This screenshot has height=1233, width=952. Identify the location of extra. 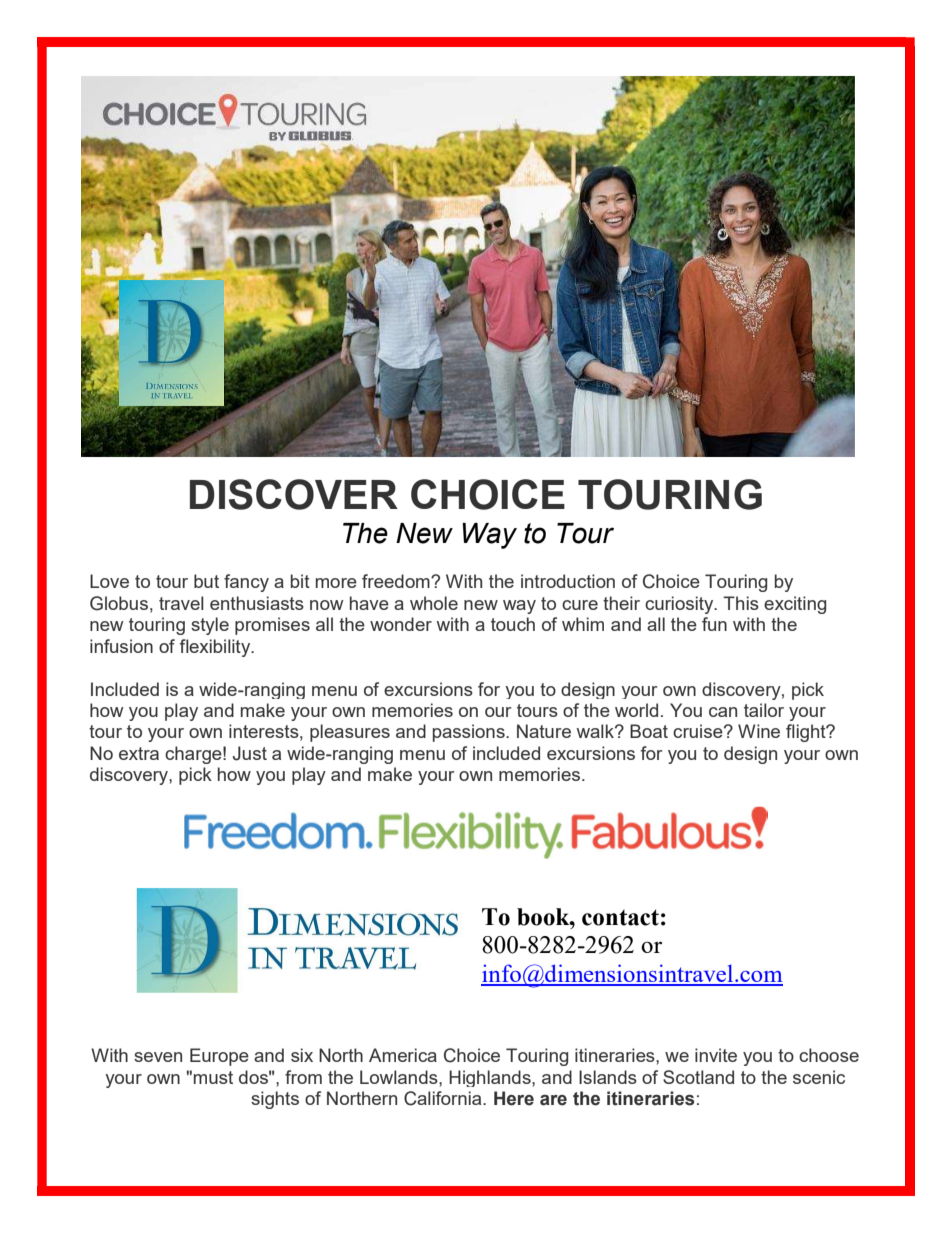
(139, 753).
